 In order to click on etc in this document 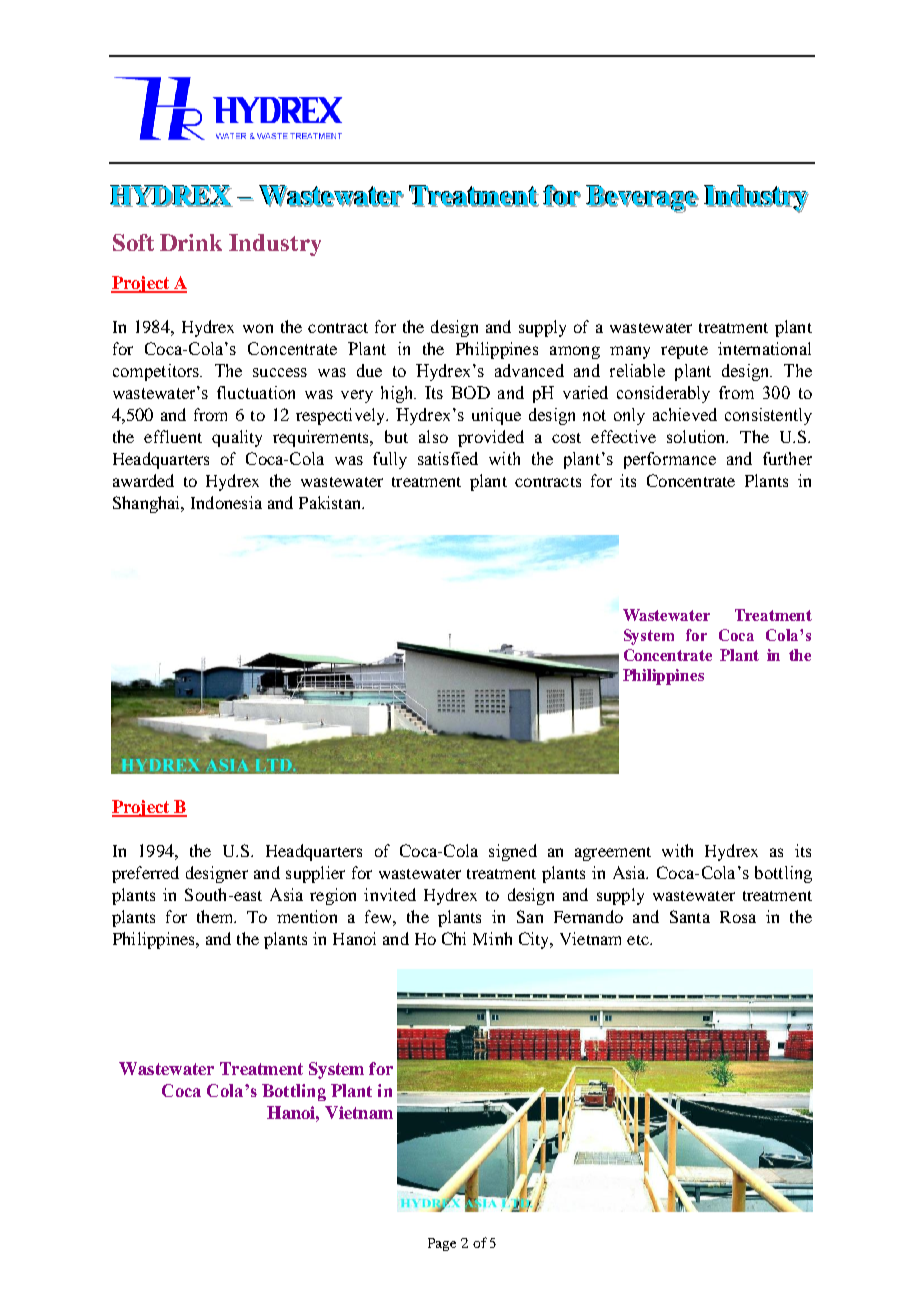, I will do `click(639, 940)`.
